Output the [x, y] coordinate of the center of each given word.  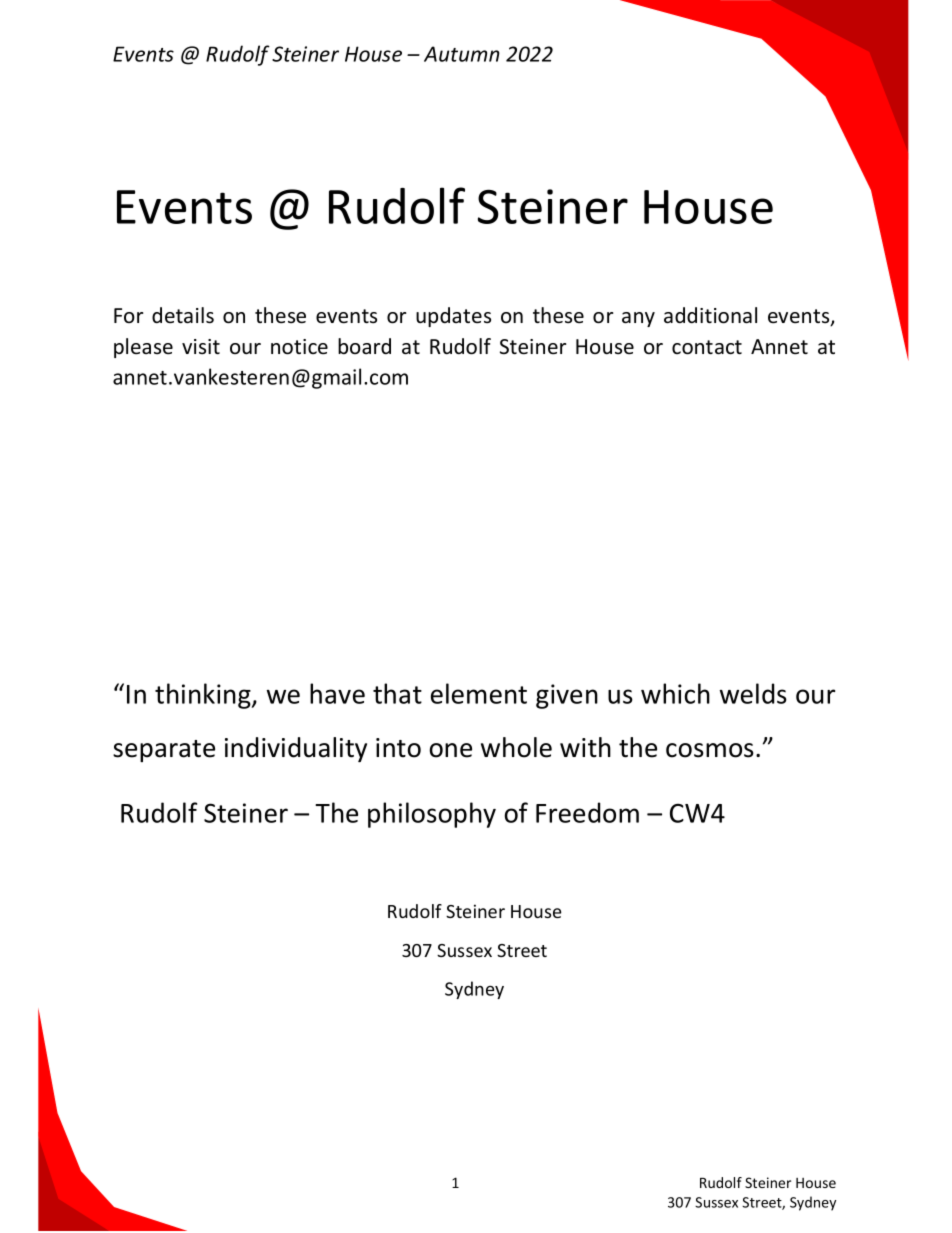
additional [710, 315]
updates [453, 317]
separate [164, 751]
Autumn [462, 54]
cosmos [710, 750]
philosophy [432, 815]
